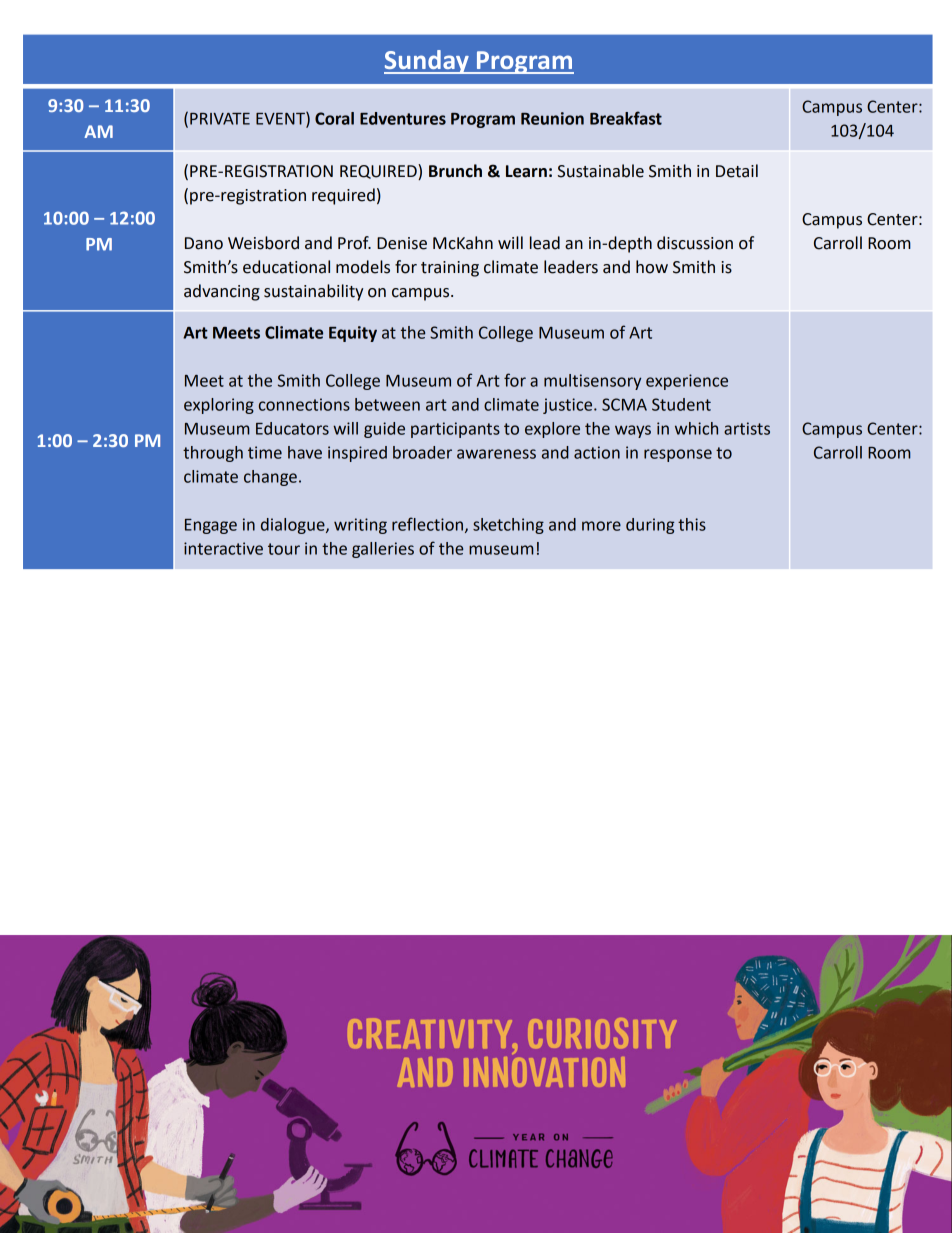 The height and width of the document is (1233, 952). Describe the element at coordinates (626, 118) in the document. I see `Breakfast` at that location.
